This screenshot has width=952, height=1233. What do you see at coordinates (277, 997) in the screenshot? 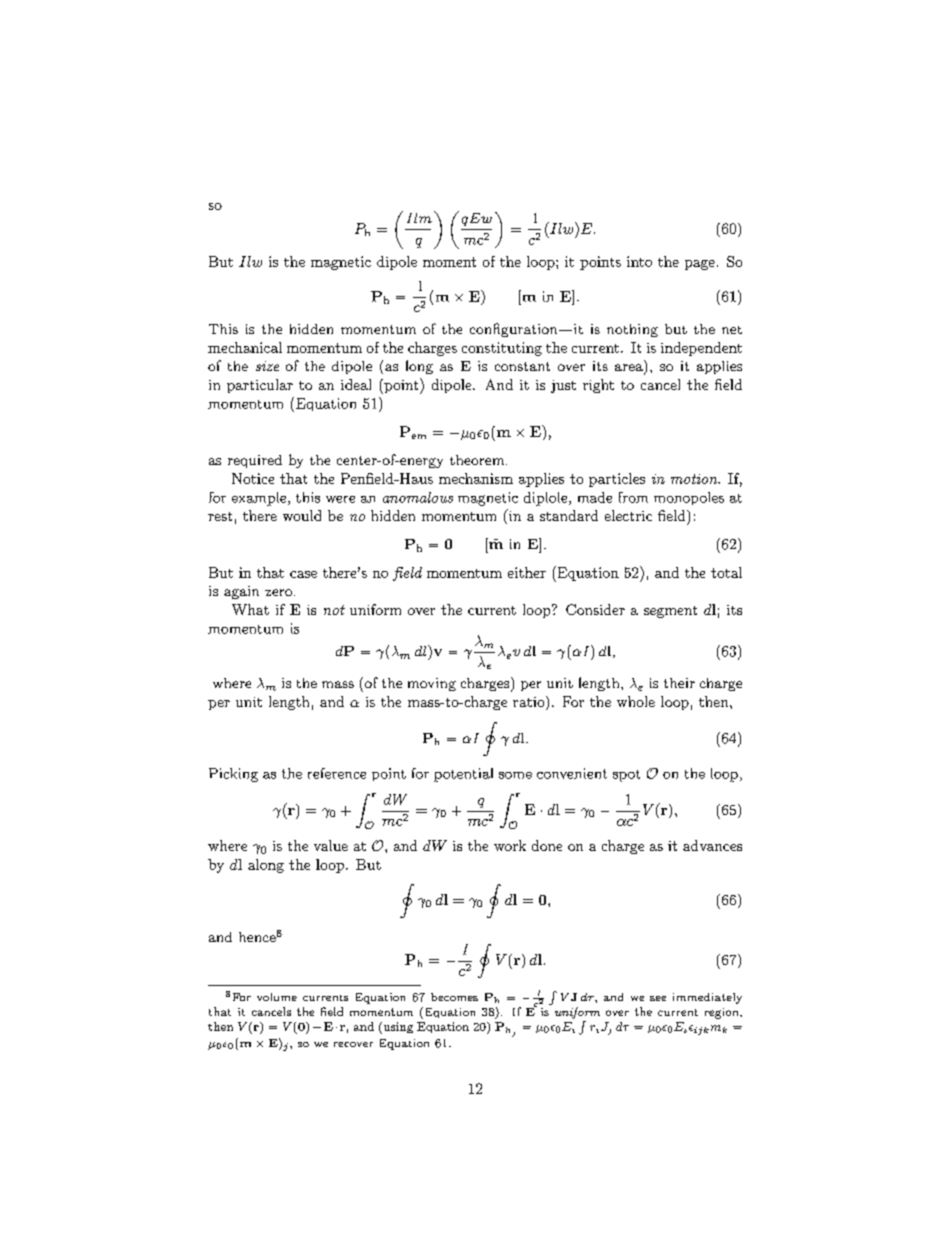
I see `volume` at bounding box center [277, 997].
